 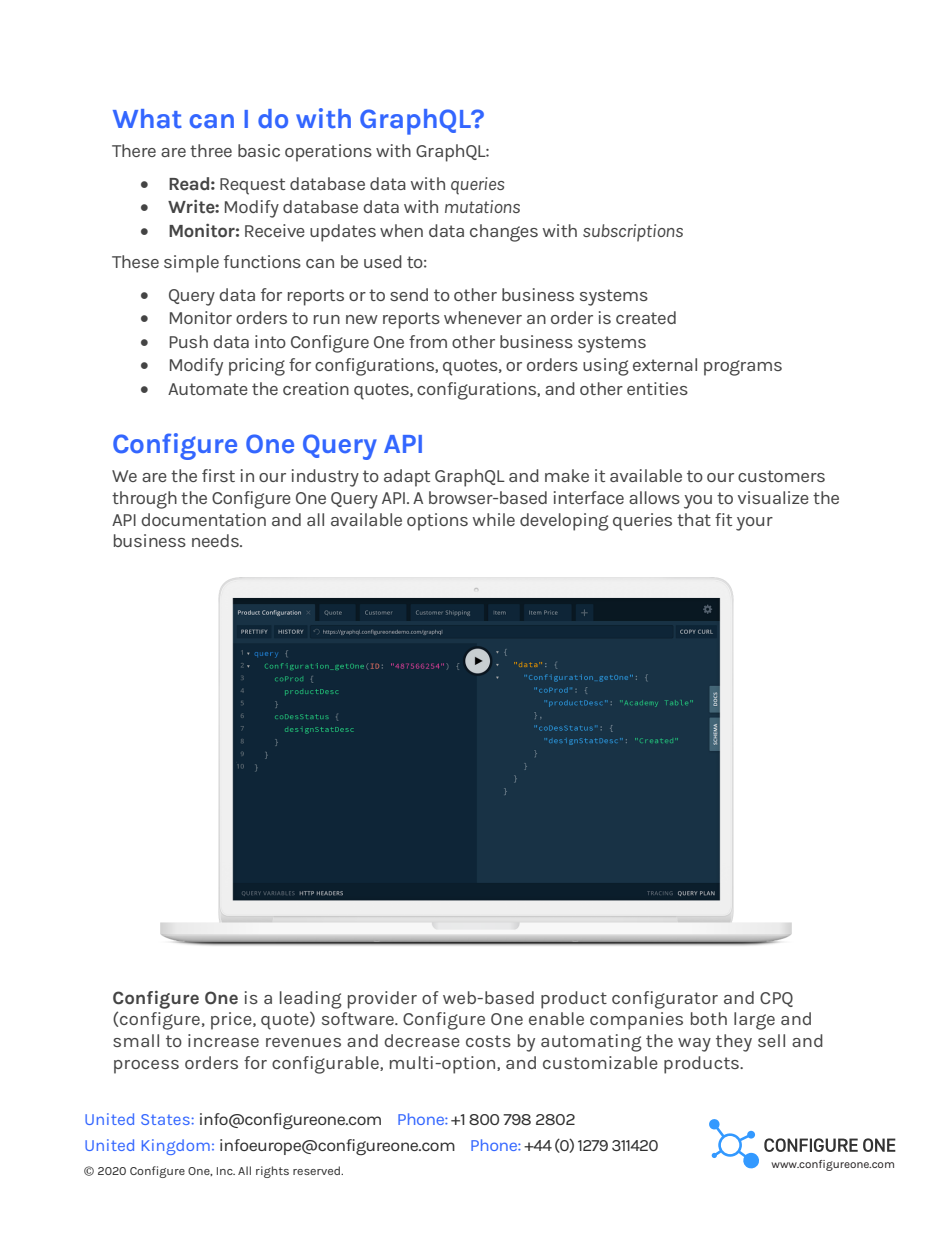 I want to click on States, so click(x=165, y=1119).
